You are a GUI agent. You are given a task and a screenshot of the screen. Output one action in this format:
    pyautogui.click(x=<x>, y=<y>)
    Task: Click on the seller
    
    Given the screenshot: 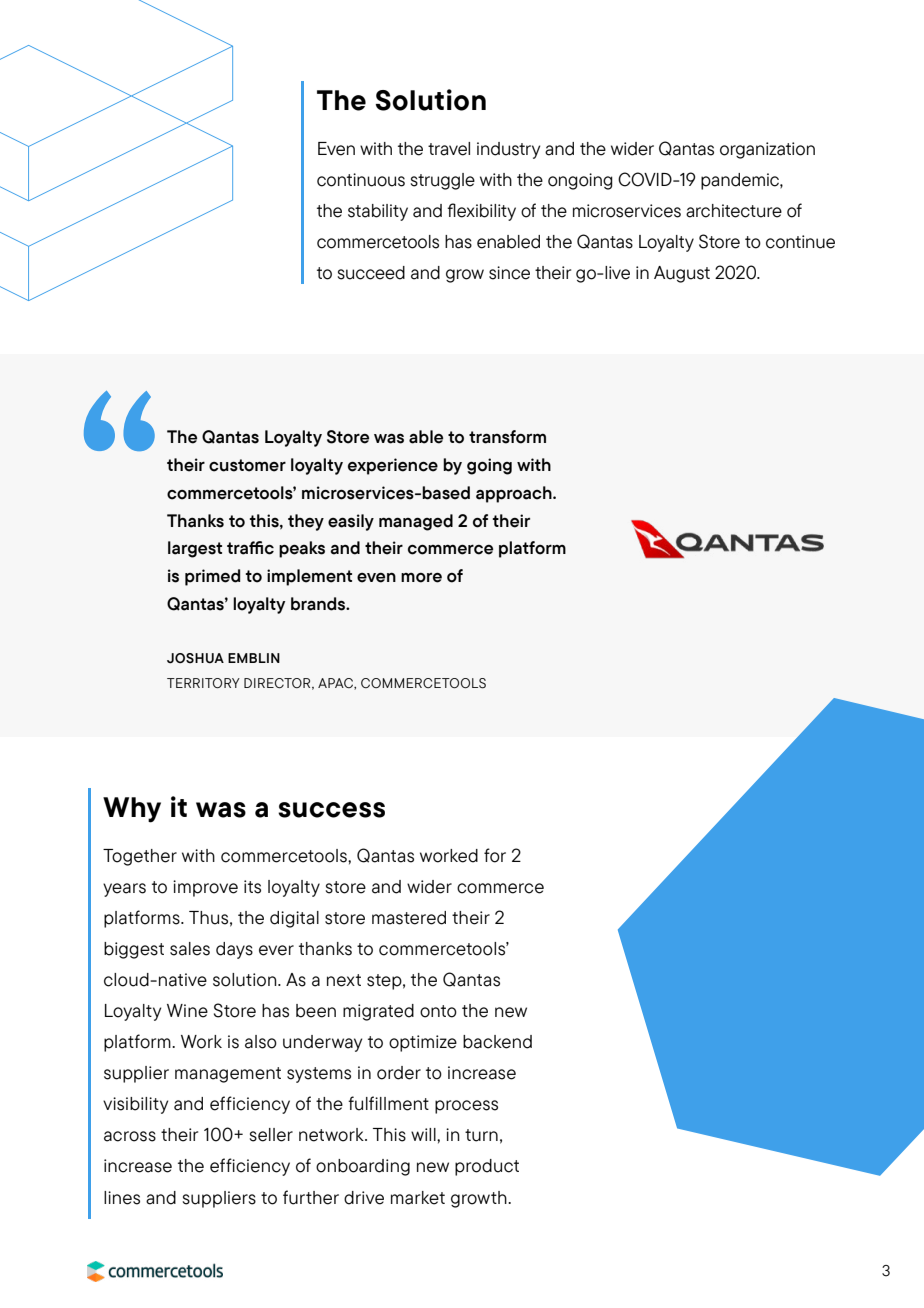 What is the action you would take?
    pyautogui.click(x=271, y=1135)
